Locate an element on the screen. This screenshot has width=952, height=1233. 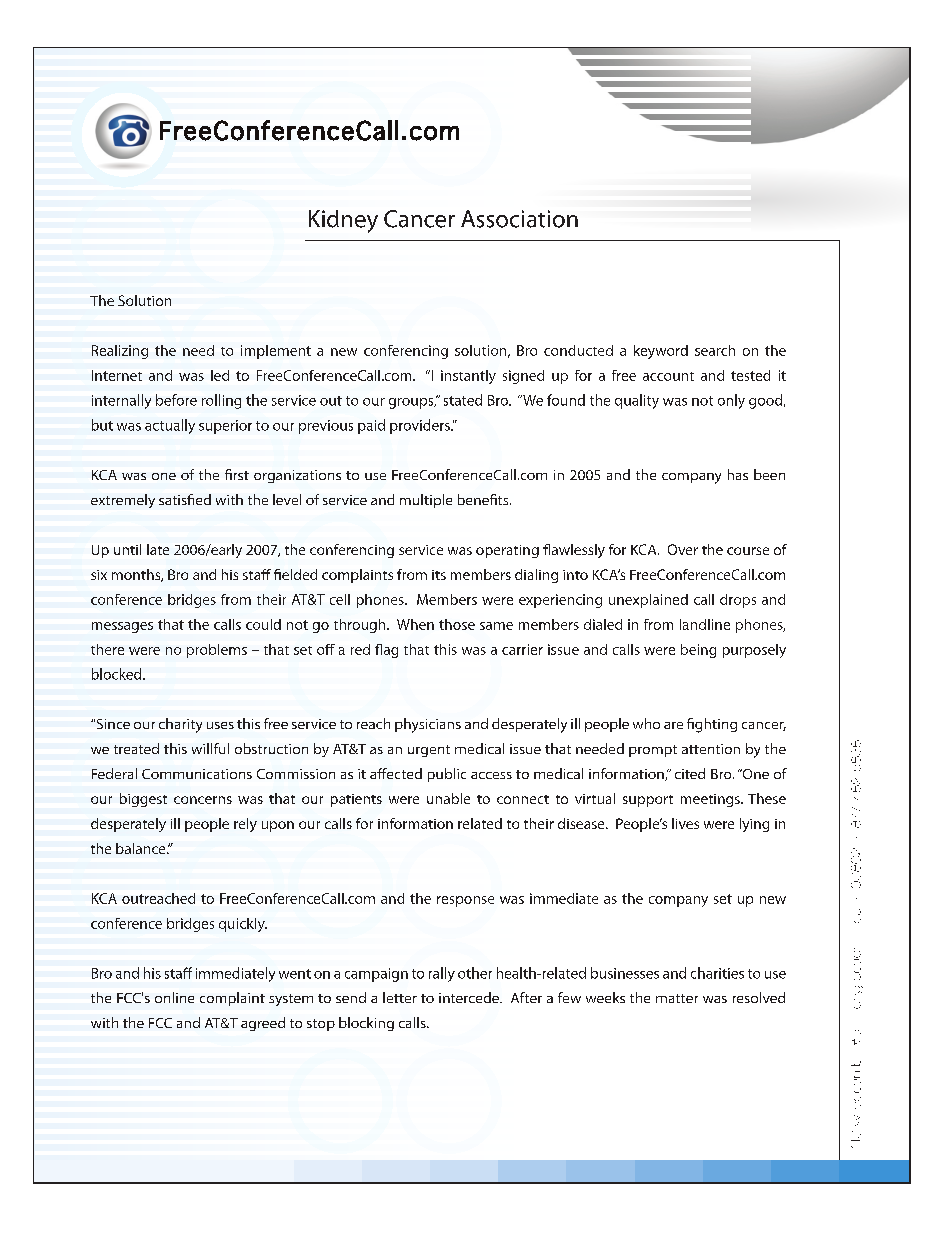
When is located at coordinates (415, 624).
